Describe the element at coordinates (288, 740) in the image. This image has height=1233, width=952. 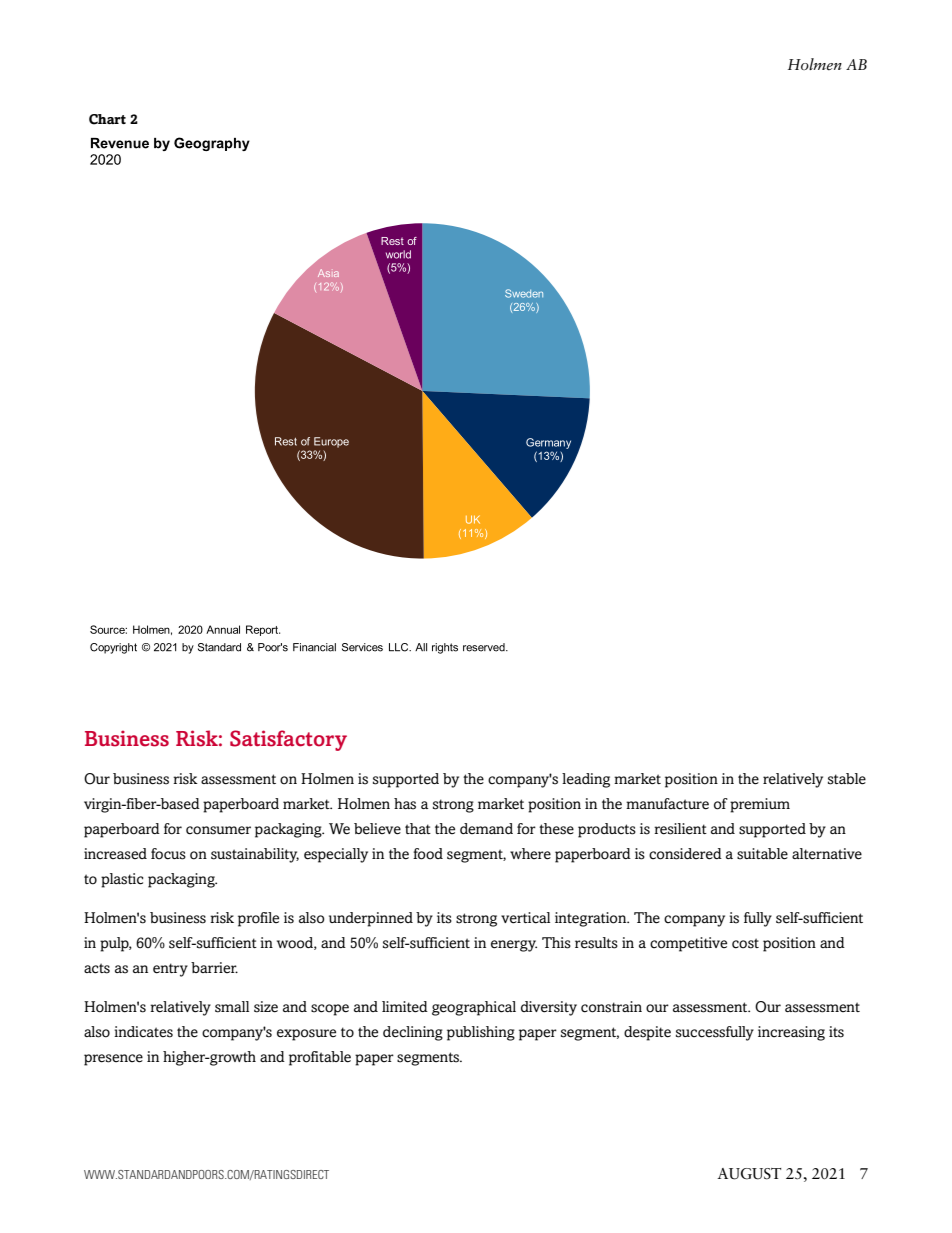
I see `Satisfactory` at that location.
